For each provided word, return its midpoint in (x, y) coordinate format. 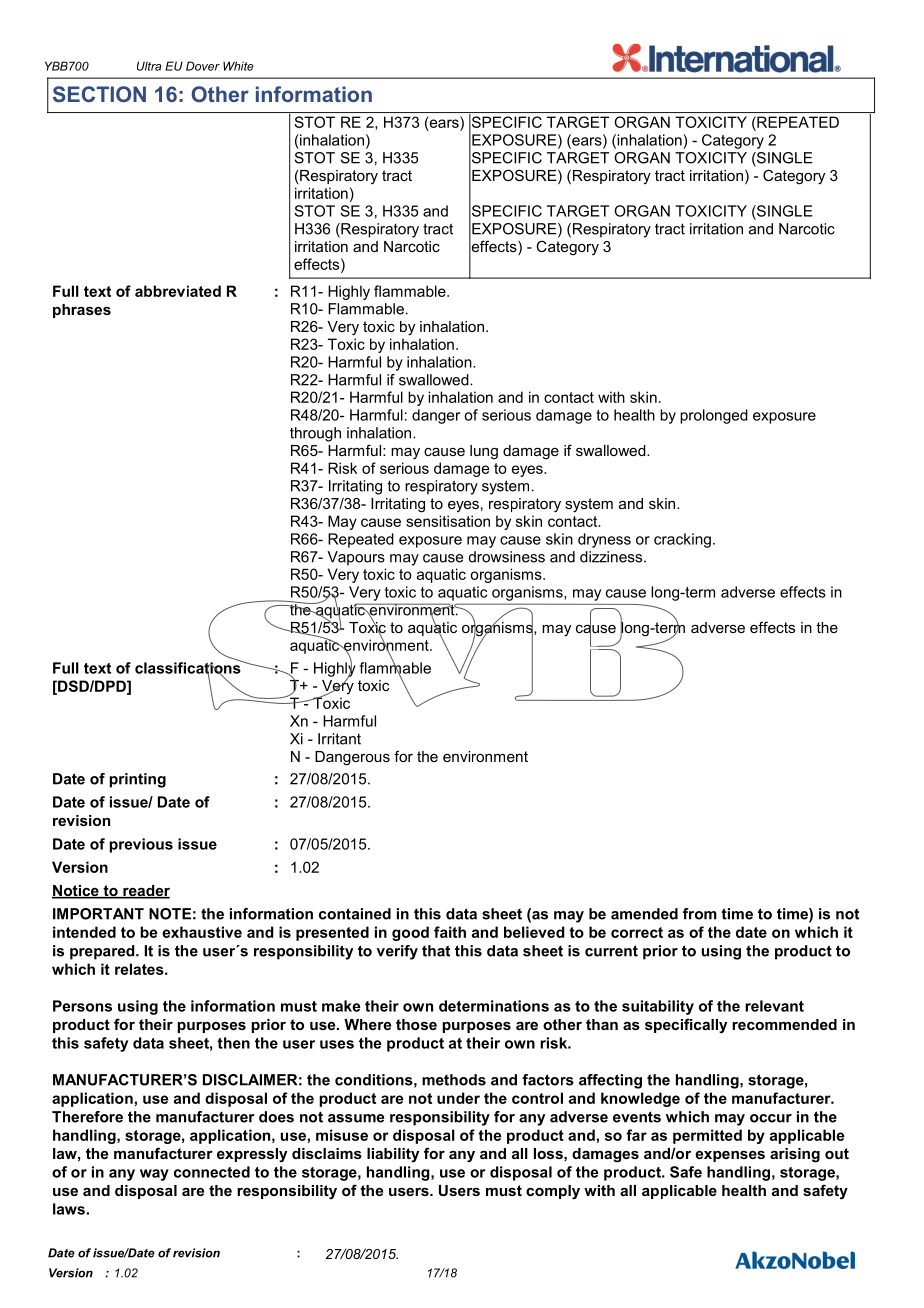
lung (484, 452)
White (238, 66)
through (315, 434)
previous (141, 845)
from (700, 914)
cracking (682, 540)
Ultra (149, 66)
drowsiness (507, 557)
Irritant (339, 739)
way (154, 1175)
